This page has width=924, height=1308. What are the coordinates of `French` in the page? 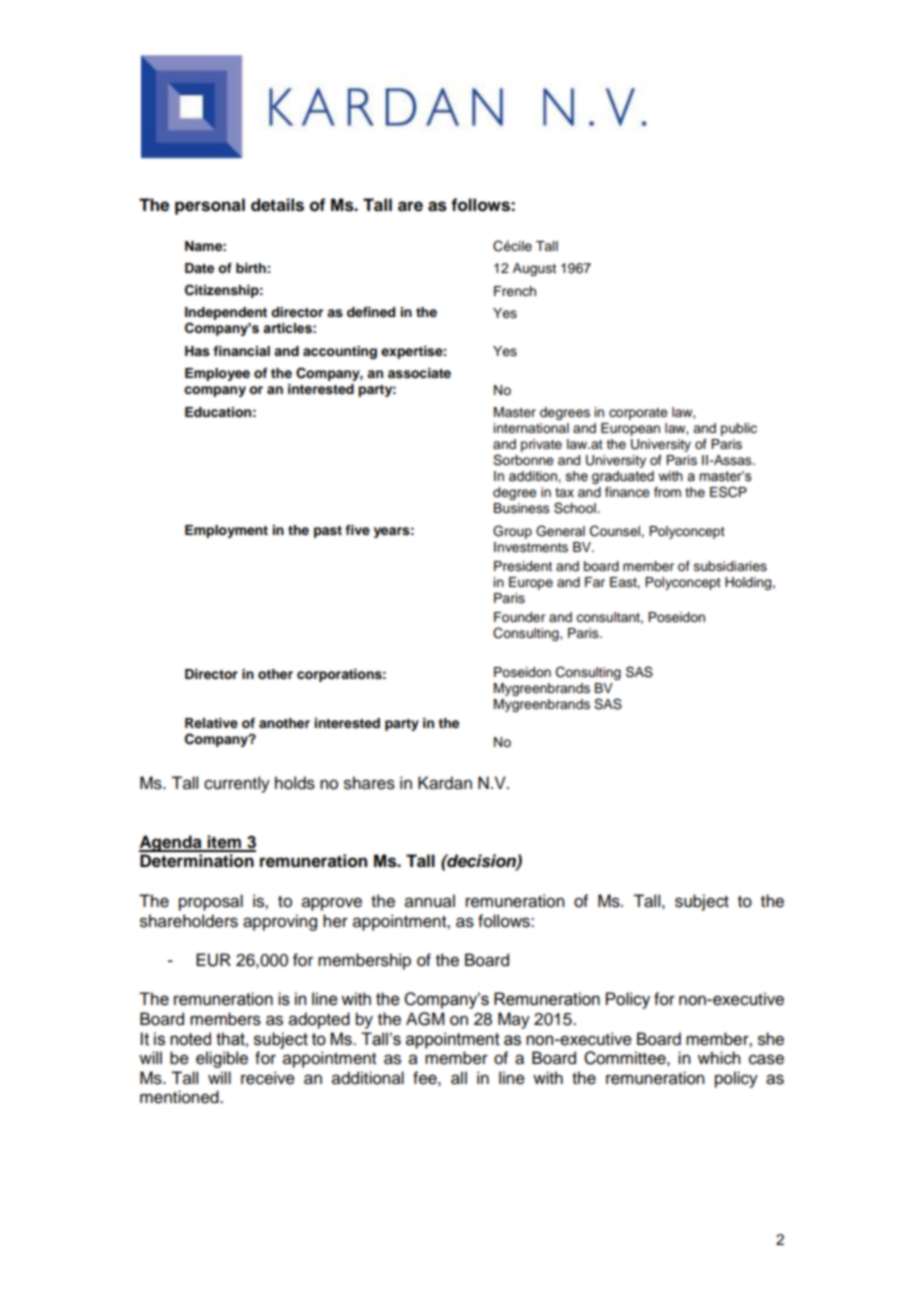 It's located at (515, 291).
